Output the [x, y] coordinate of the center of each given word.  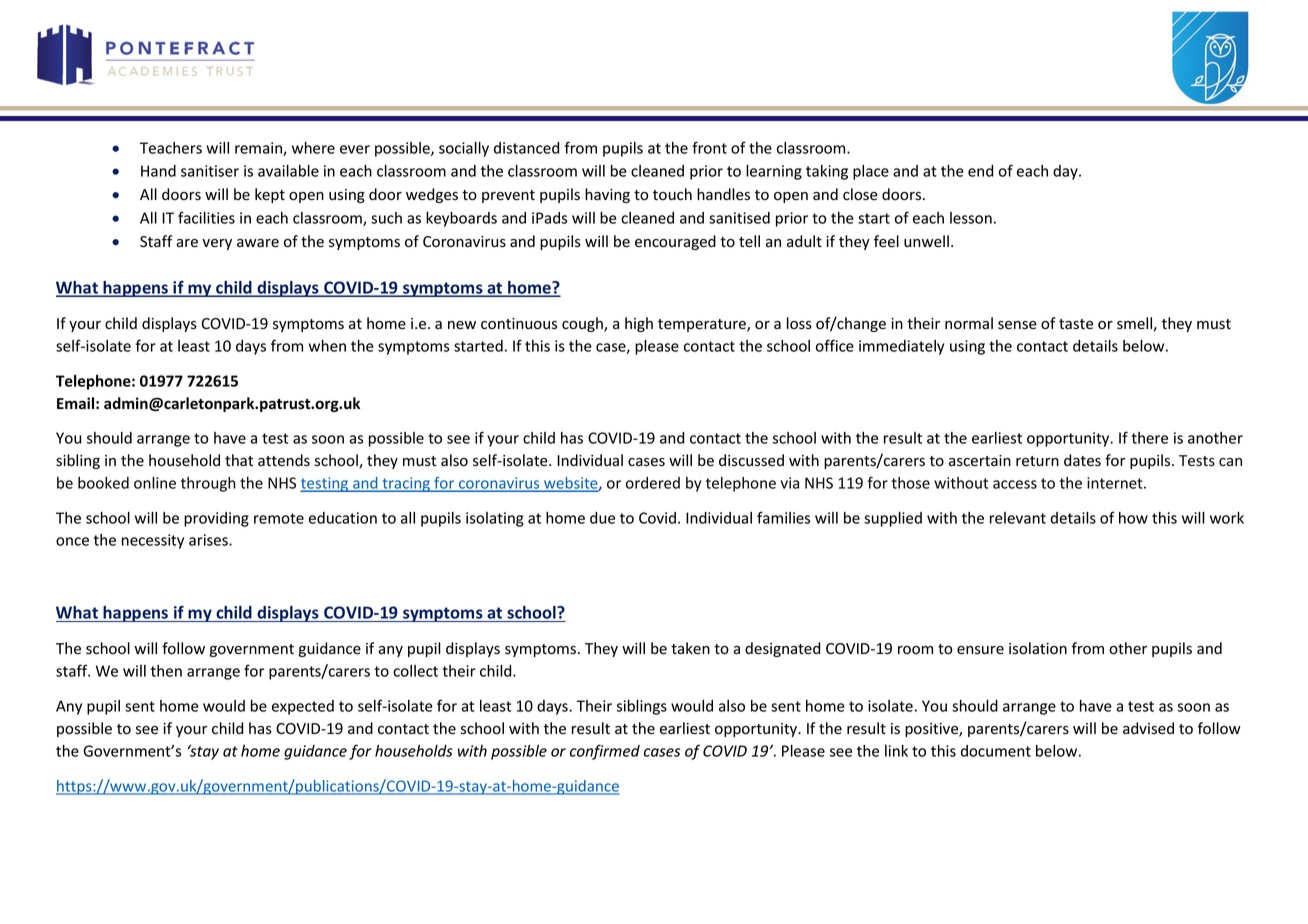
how [1133, 518]
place [871, 172]
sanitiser [210, 171]
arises [209, 540]
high [639, 324]
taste [1076, 324]
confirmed [605, 752]
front [709, 147]
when [327, 346]
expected [303, 707]
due [602, 518]
